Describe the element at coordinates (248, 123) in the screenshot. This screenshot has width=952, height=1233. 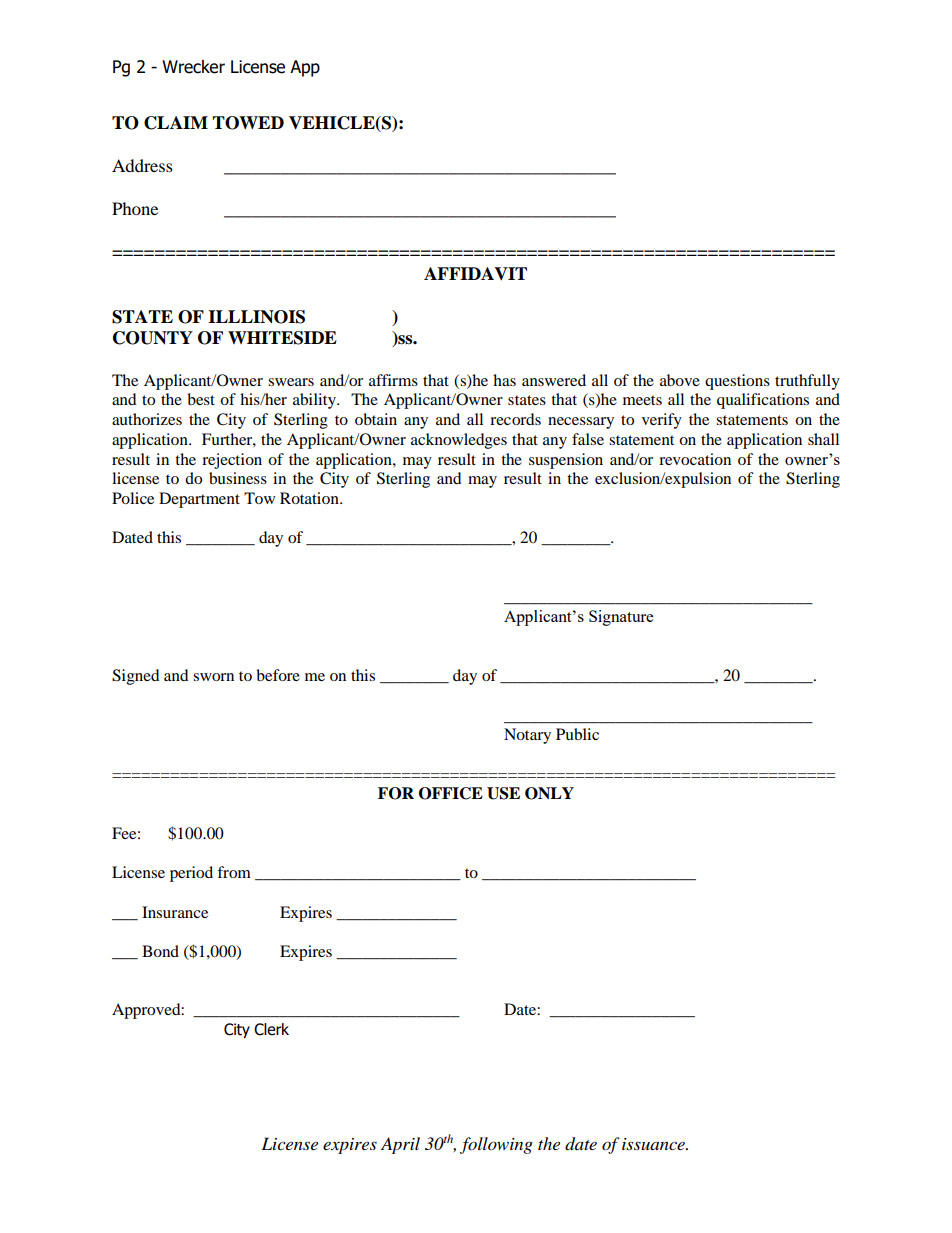
I see `TOWED` at that location.
